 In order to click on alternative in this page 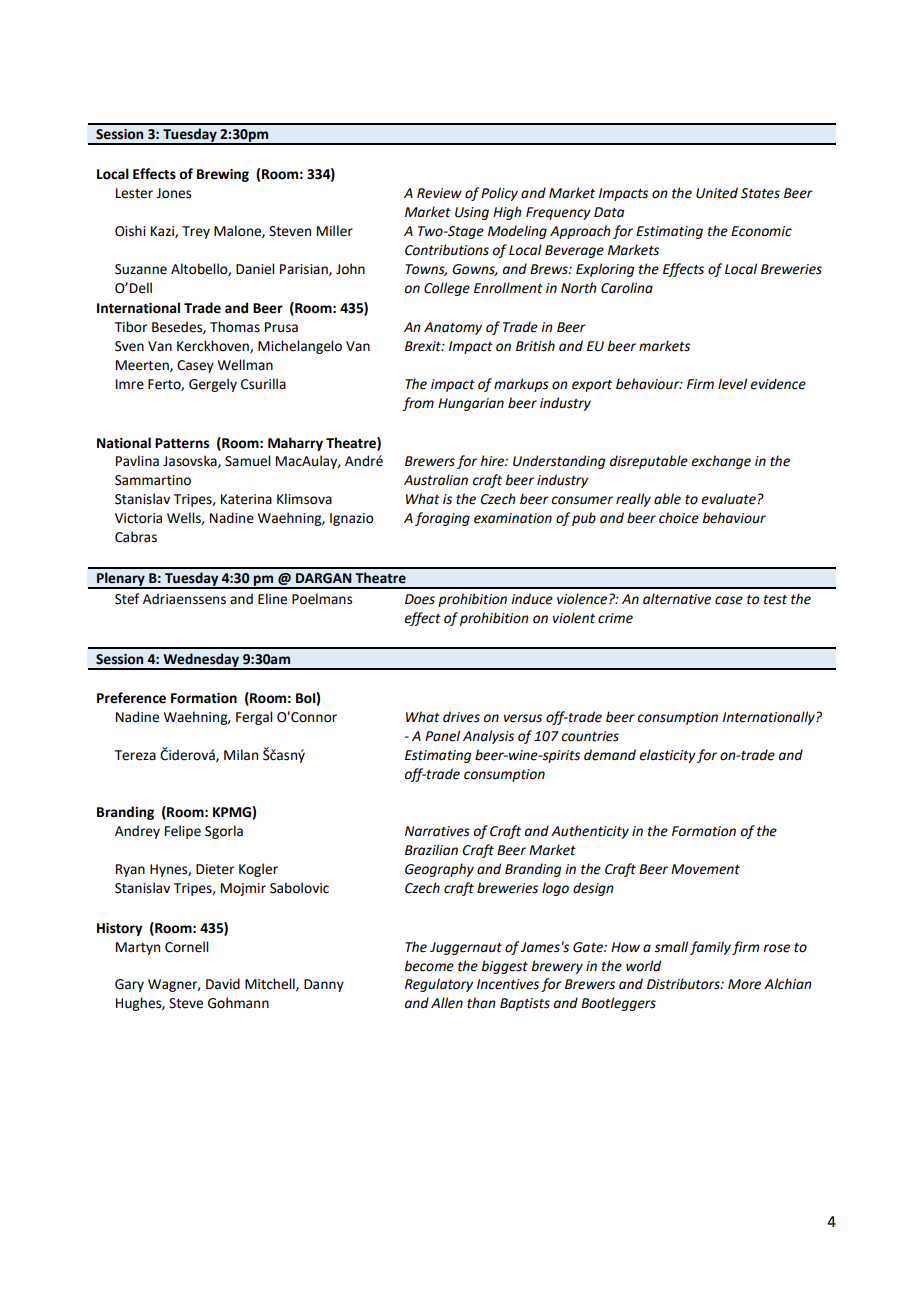, I will do `click(677, 599)`.
